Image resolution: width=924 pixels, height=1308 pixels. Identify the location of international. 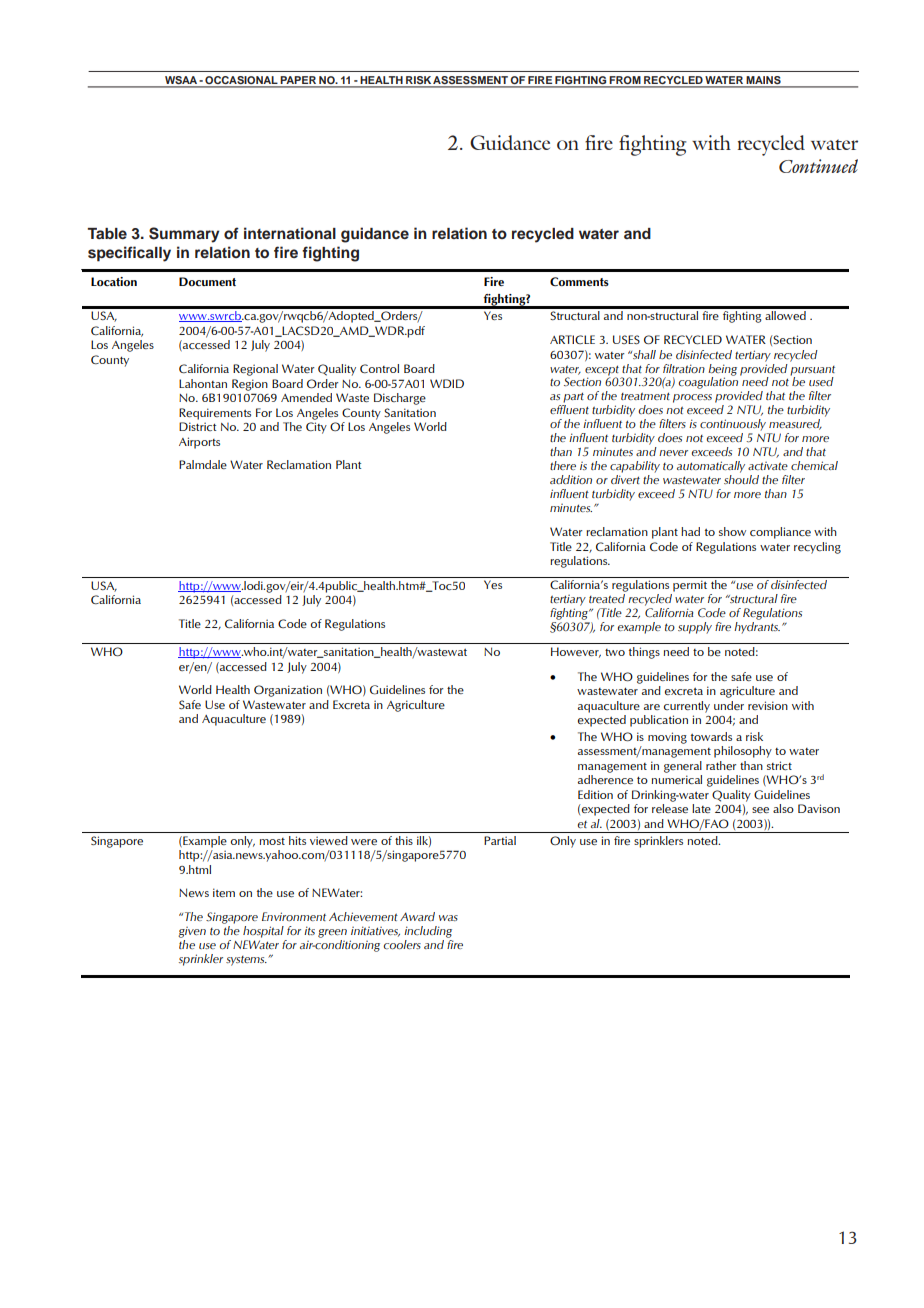
(290, 233).
